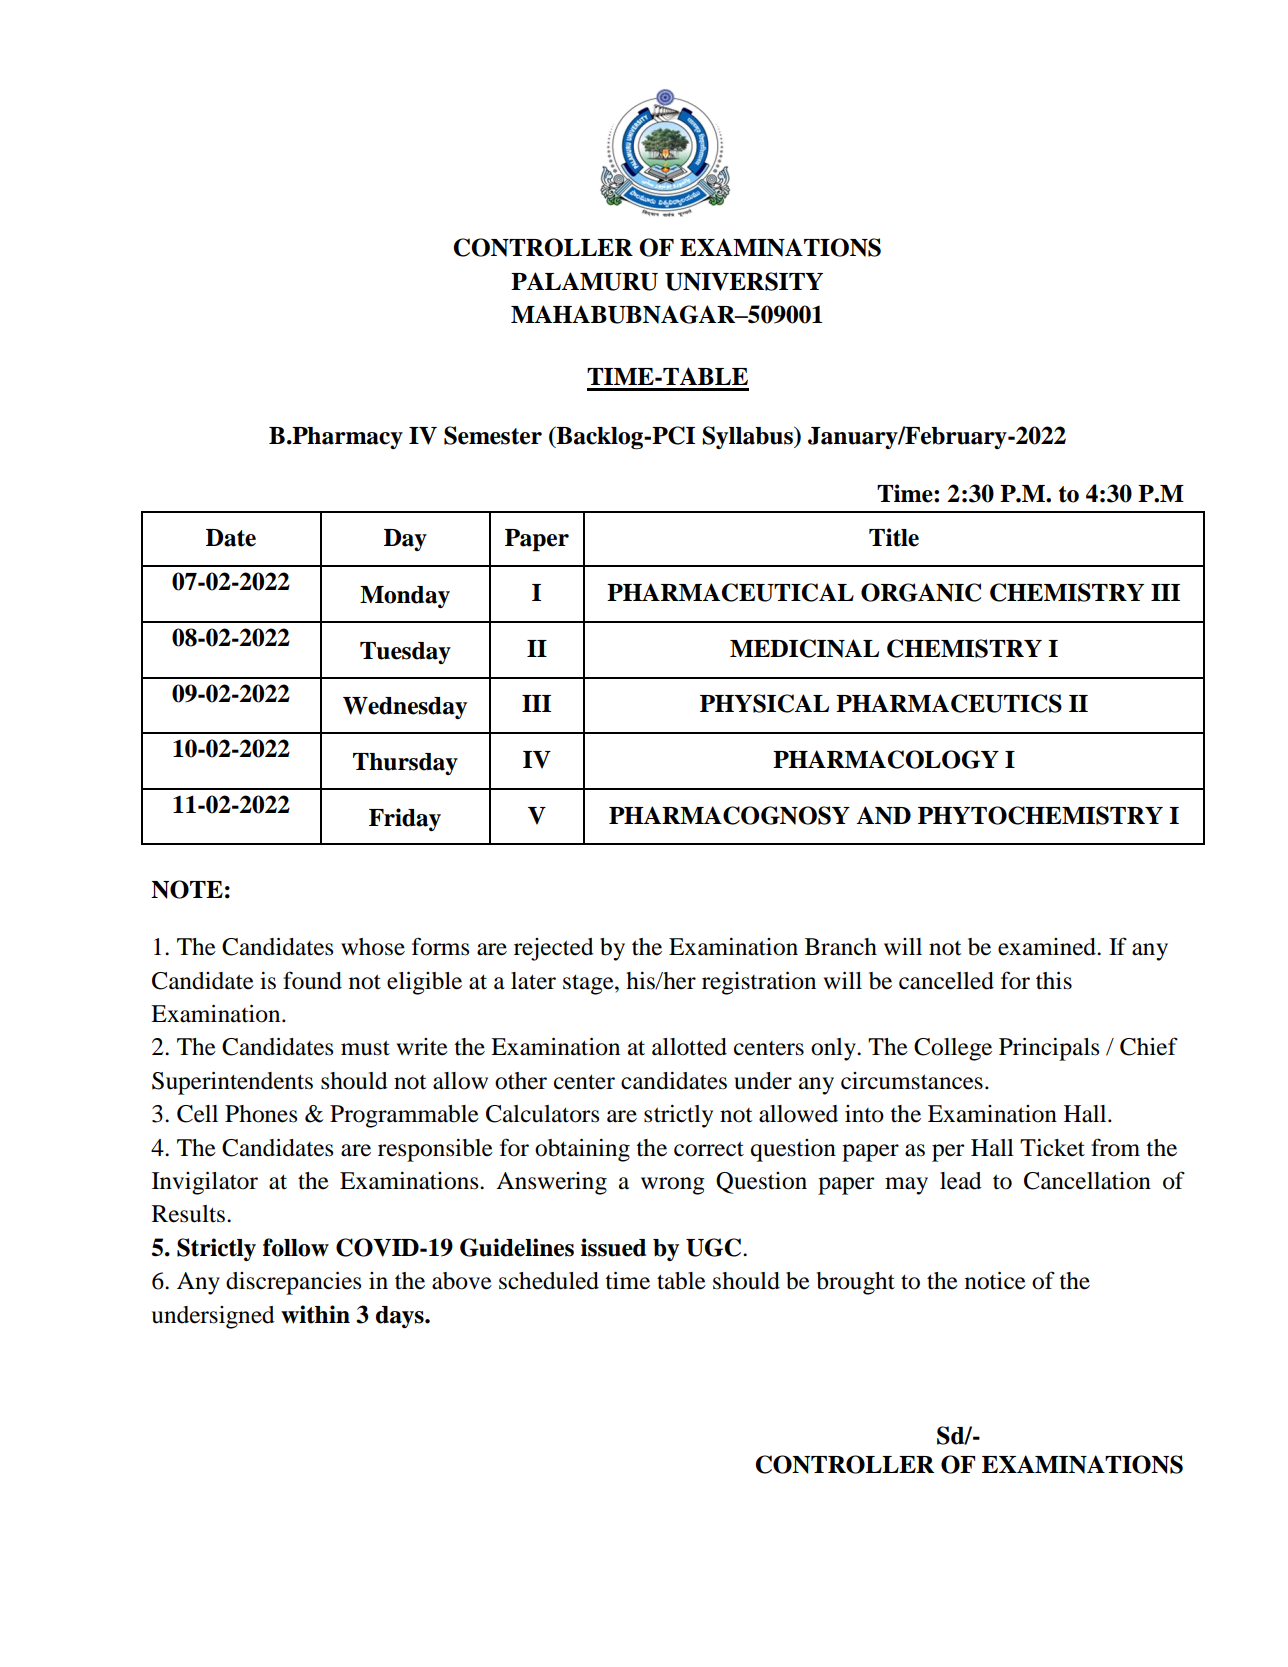 Image resolution: width=1288 pixels, height=1667 pixels. What do you see at coordinates (921, 592) in the page?
I see `ORGANIC` at bounding box center [921, 592].
